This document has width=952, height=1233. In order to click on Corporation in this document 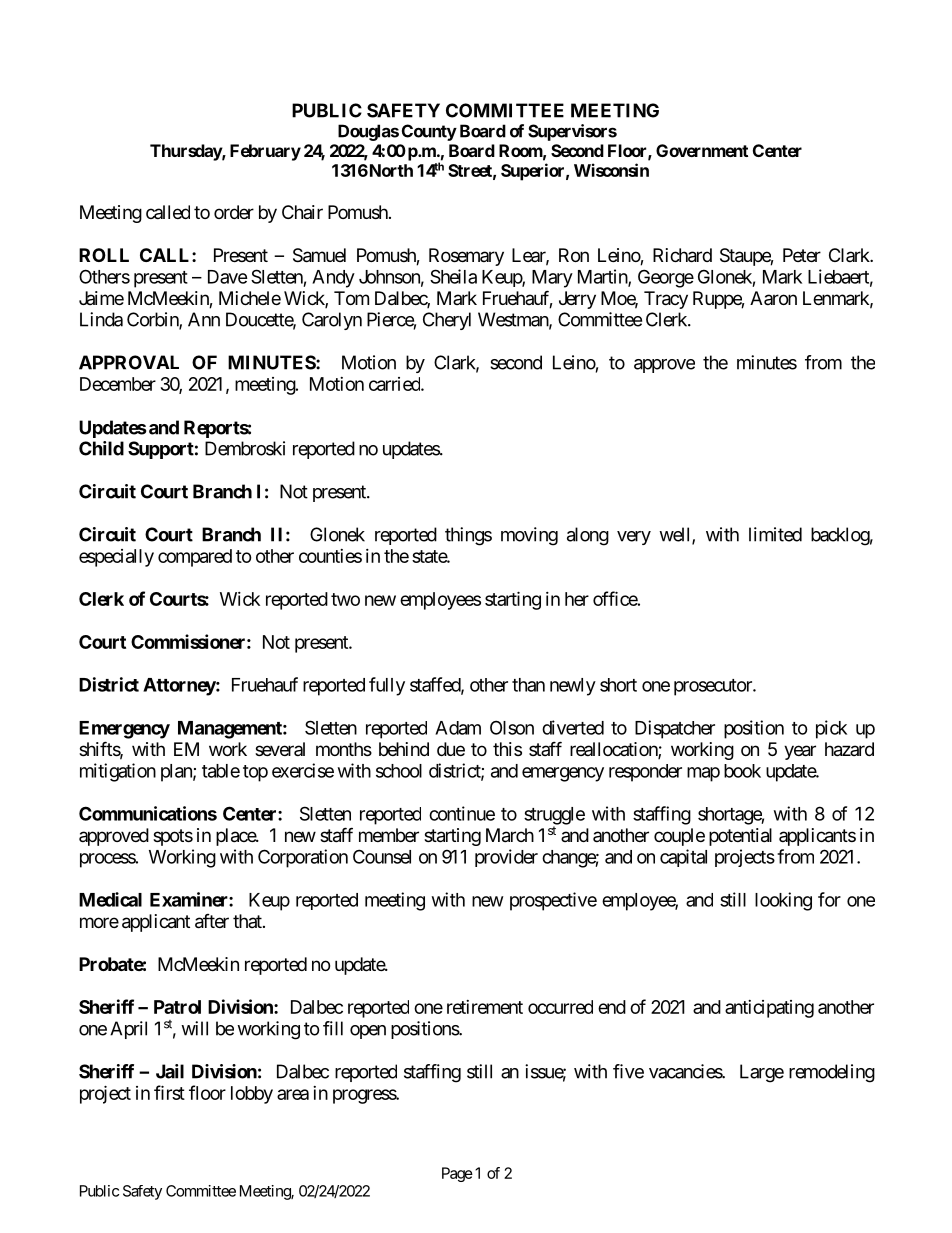, I will do `click(303, 858)`.
